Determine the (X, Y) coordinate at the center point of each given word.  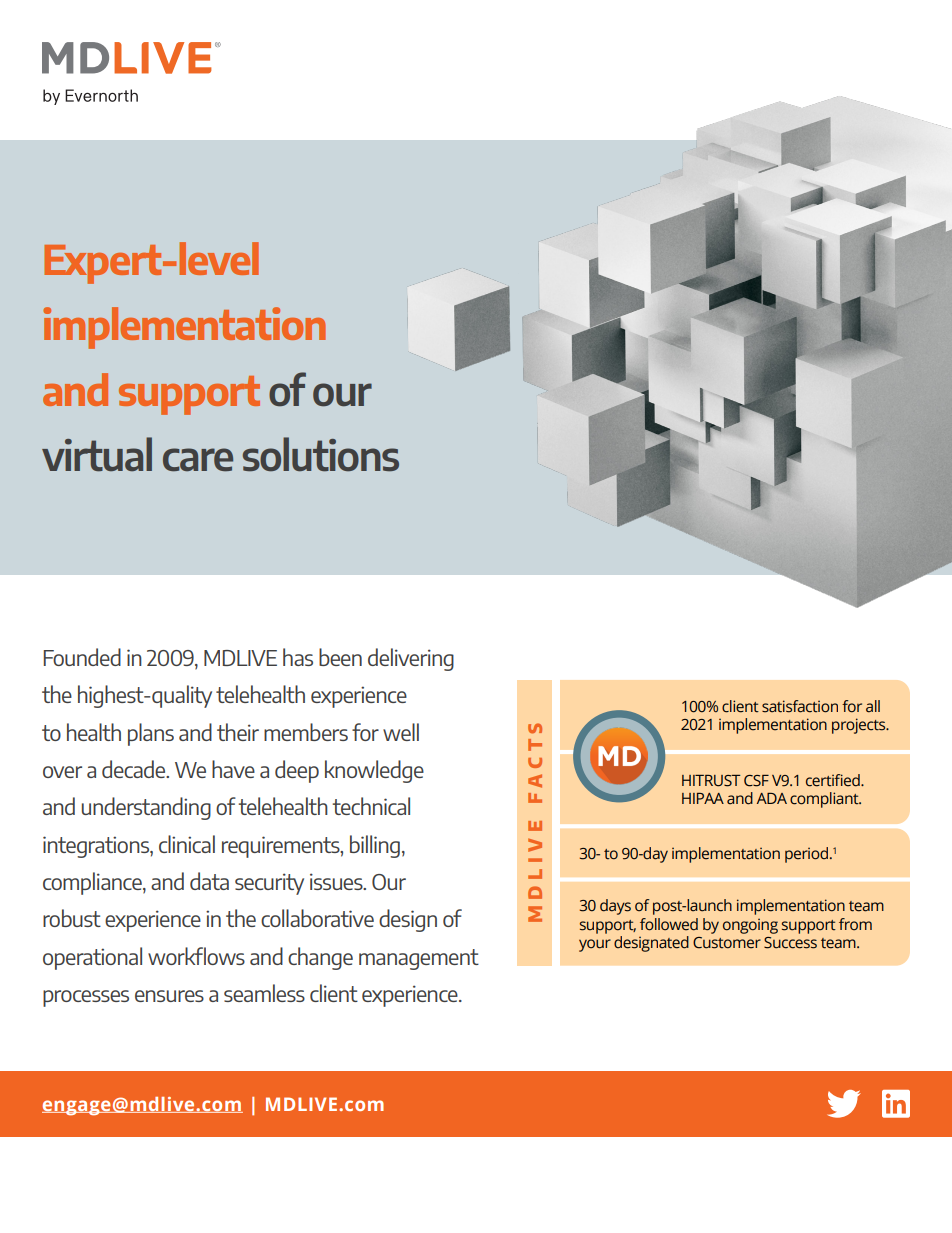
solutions (321, 454)
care (198, 460)
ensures (169, 996)
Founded (82, 657)
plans (151, 734)
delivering (411, 659)
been (340, 657)
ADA (772, 798)
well (401, 732)
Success (790, 943)
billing (375, 846)
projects (860, 726)
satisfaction (800, 706)
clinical (187, 844)
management (419, 959)
